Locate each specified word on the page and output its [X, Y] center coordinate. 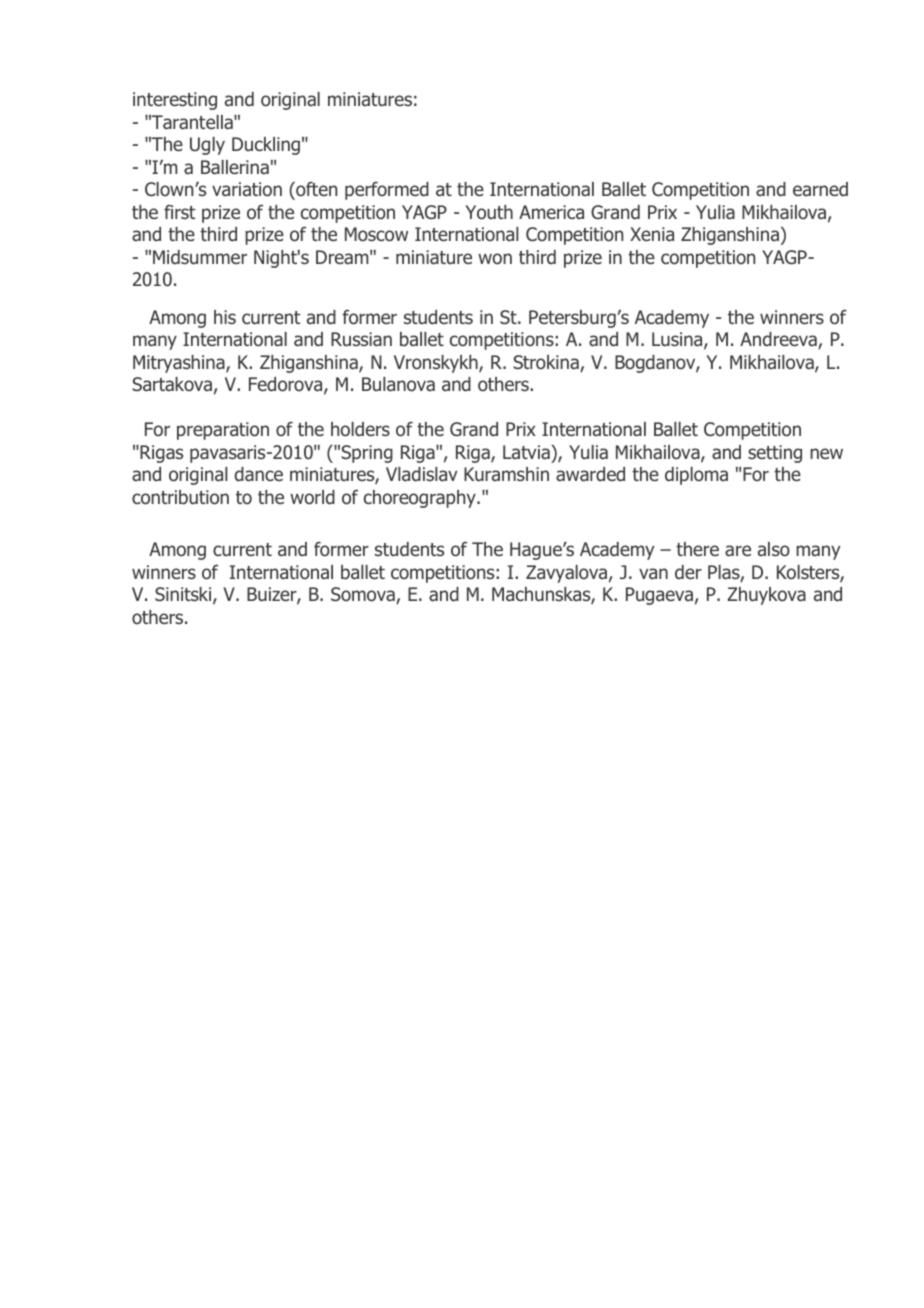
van [653, 574]
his [225, 317]
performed [387, 191]
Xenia [652, 234]
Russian [361, 339]
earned [820, 189]
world [312, 497]
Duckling [266, 146]
